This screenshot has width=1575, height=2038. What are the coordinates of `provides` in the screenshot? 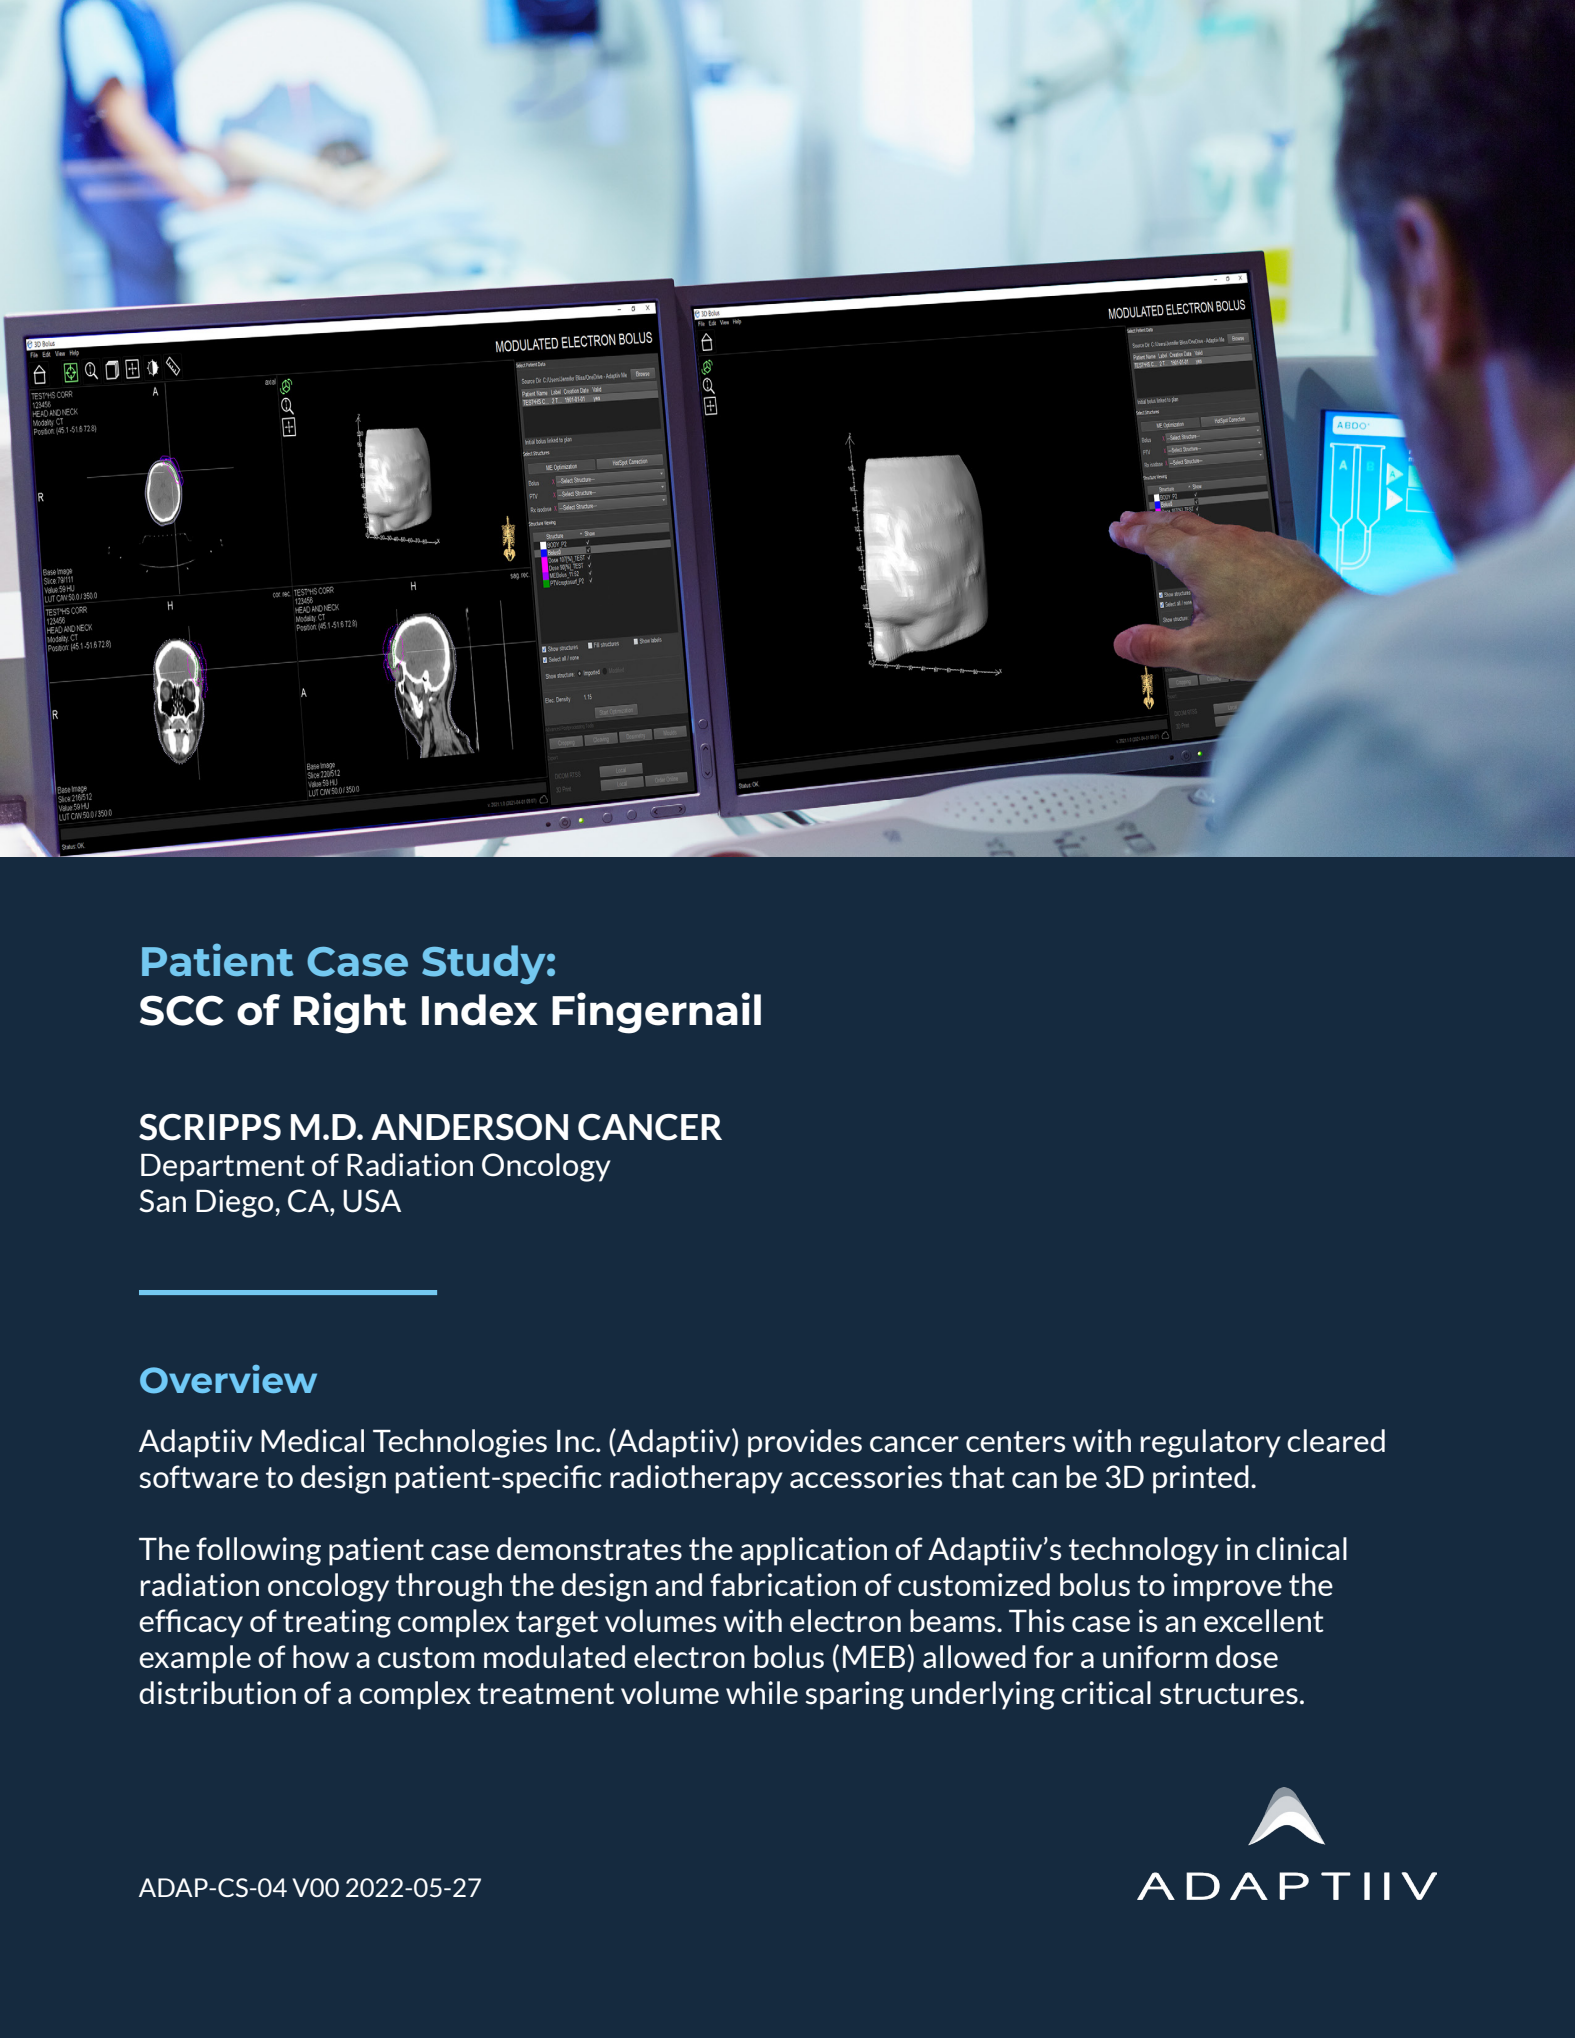 It's located at (805, 1443).
